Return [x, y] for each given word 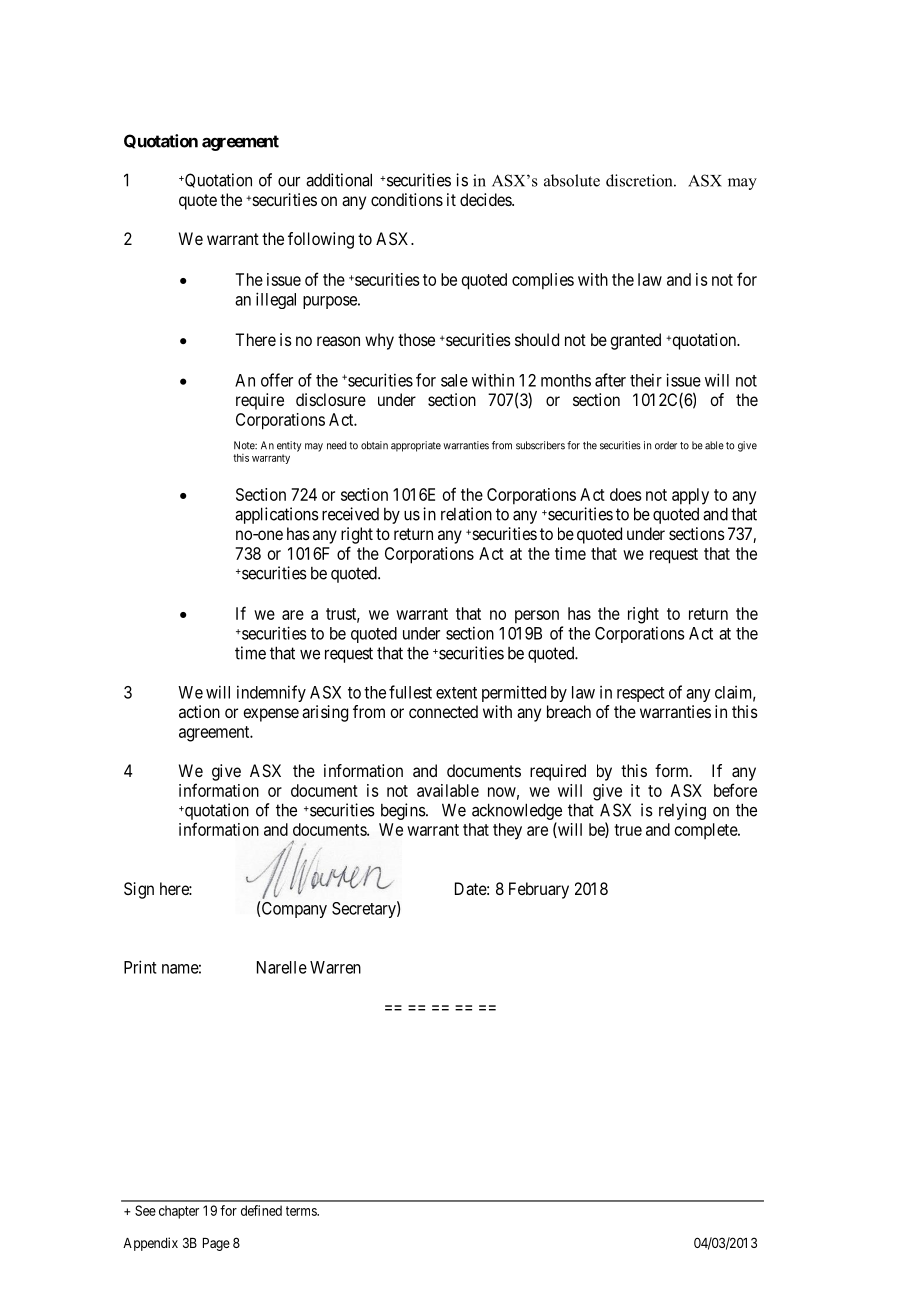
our [289, 181]
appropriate [416, 446]
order [666, 445]
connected [443, 711]
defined [261, 1210]
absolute [572, 180]
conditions [407, 199]
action [199, 711]
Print [140, 967]
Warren [335, 967]
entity [289, 446]
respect [641, 694]
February [539, 890]
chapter [179, 1212]
